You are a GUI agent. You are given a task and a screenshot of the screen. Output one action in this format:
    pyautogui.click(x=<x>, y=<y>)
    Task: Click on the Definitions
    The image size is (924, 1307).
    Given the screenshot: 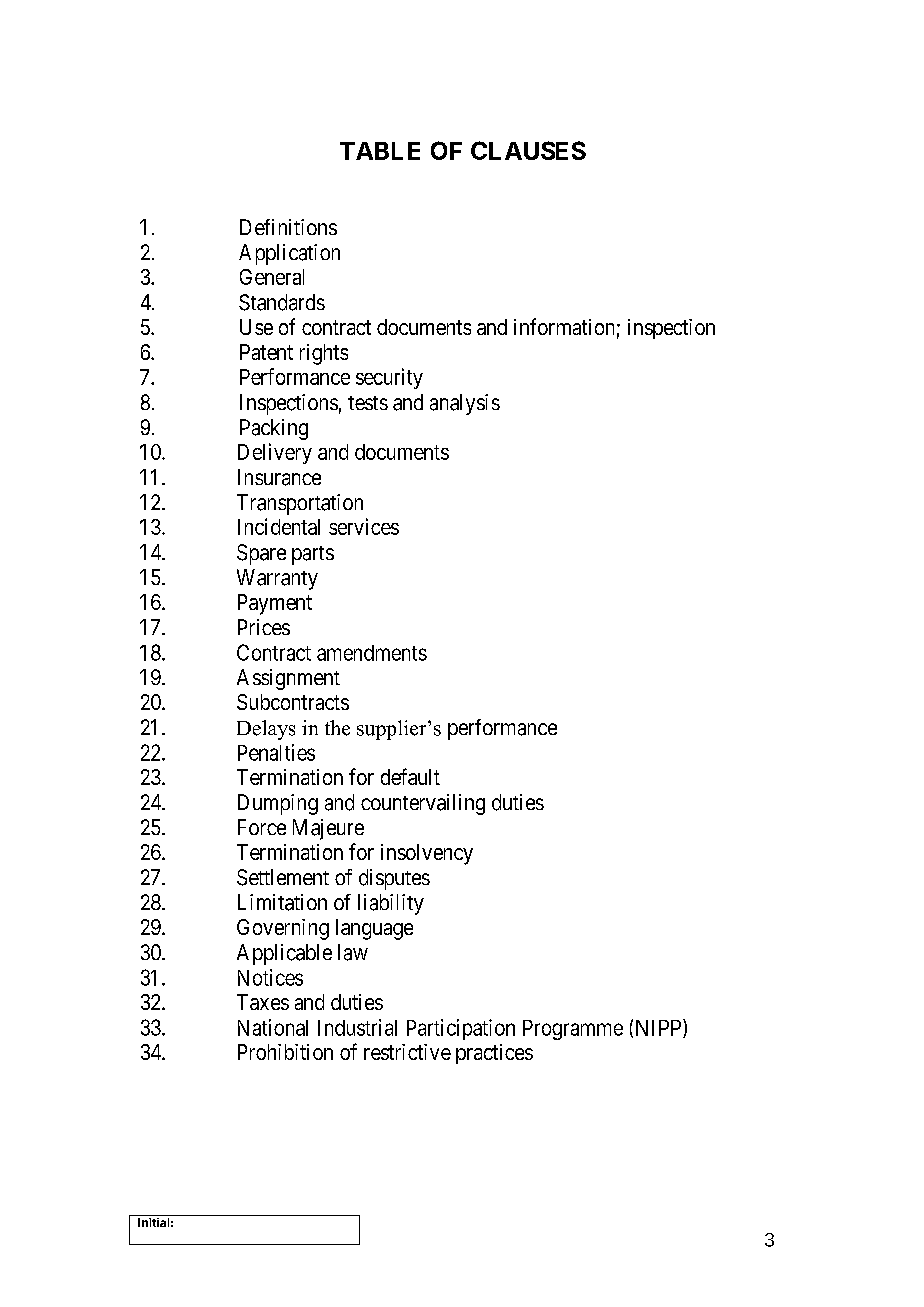 What is the action you would take?
    pyautogui.click(x=288, y=227)
